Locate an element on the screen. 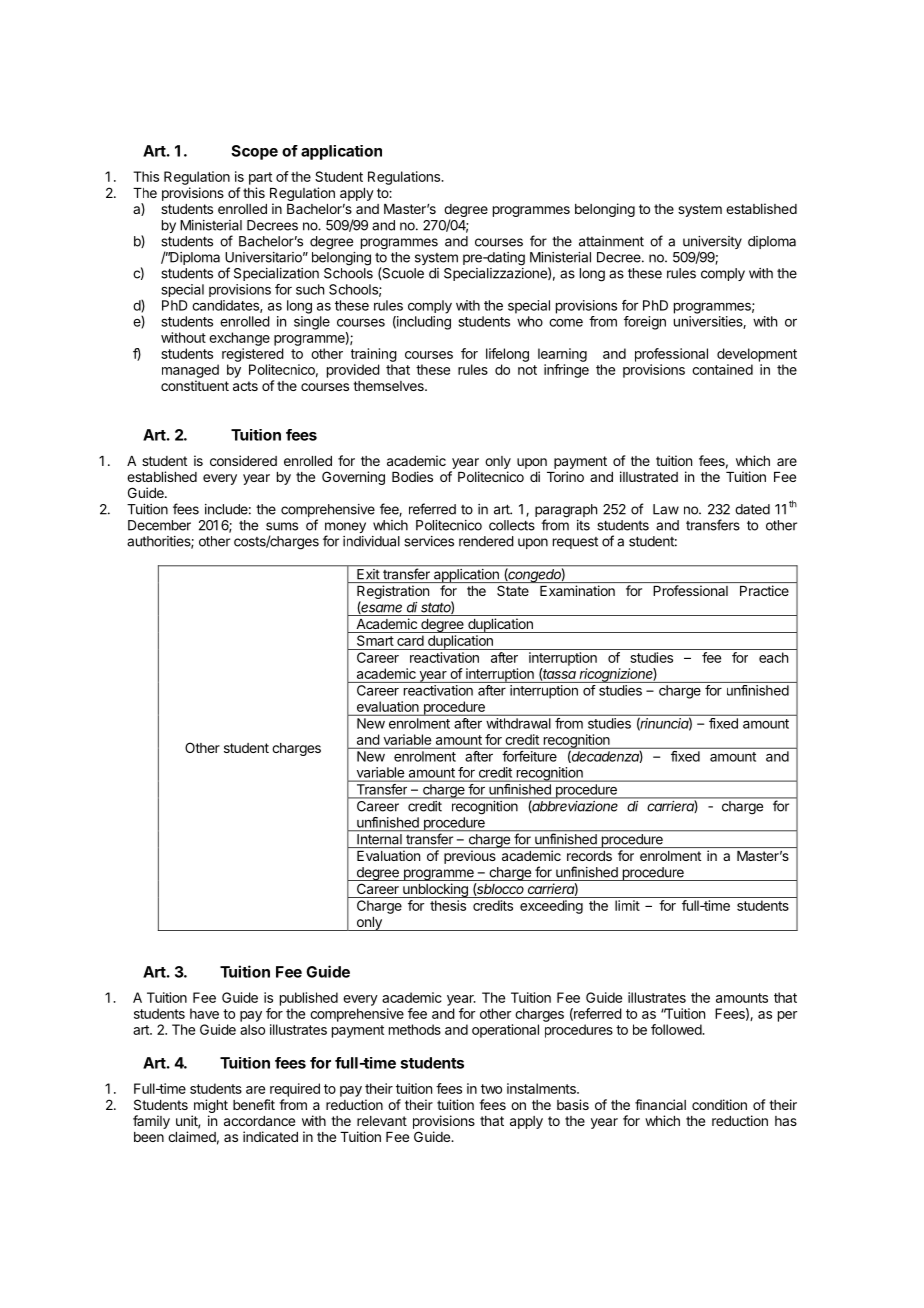 Image resolution: width=924 pixels, height=1308 pixels. university is located at coordinates (712, 244).
